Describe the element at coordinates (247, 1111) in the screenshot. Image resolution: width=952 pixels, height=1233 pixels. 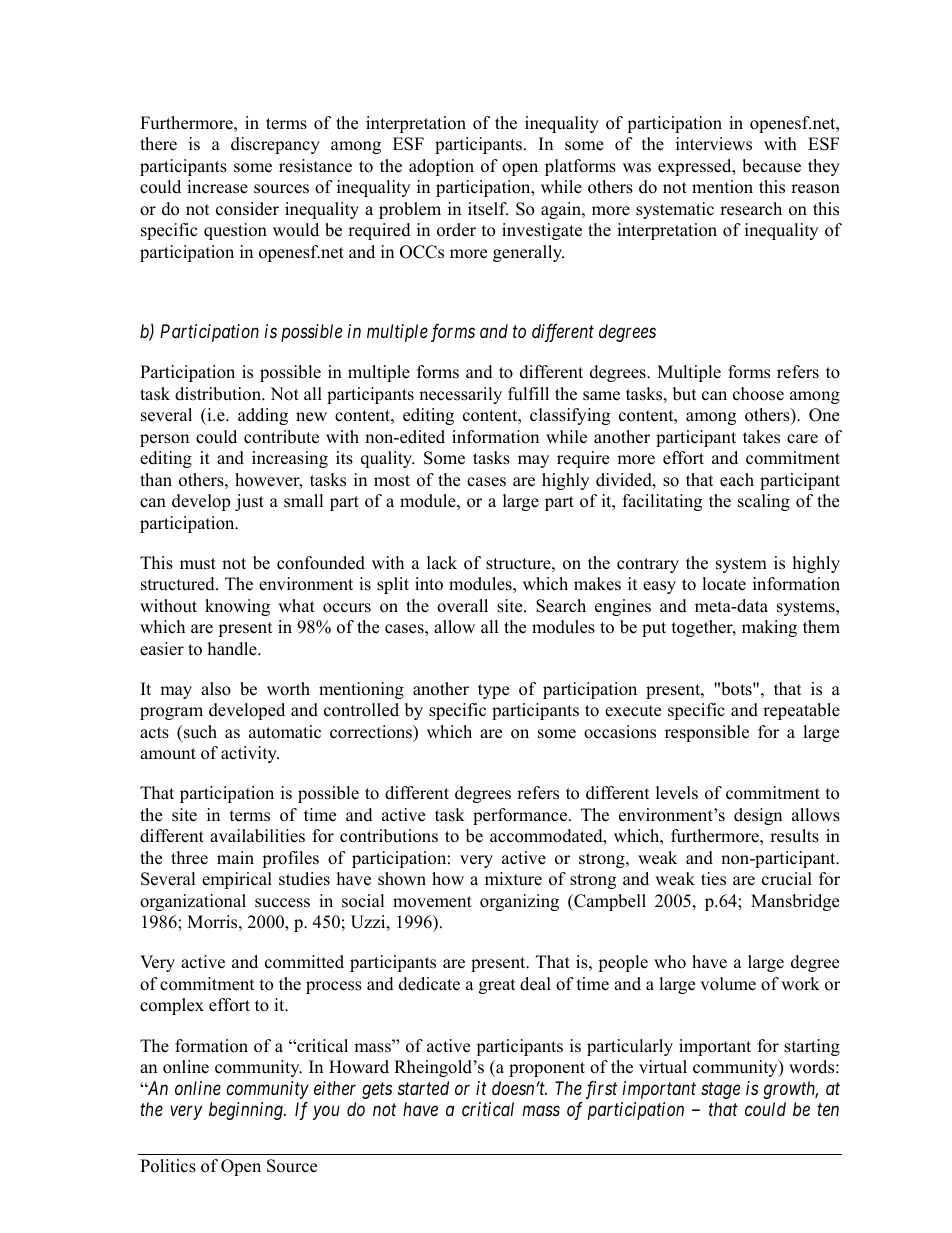
I see `beginning` at that location.
